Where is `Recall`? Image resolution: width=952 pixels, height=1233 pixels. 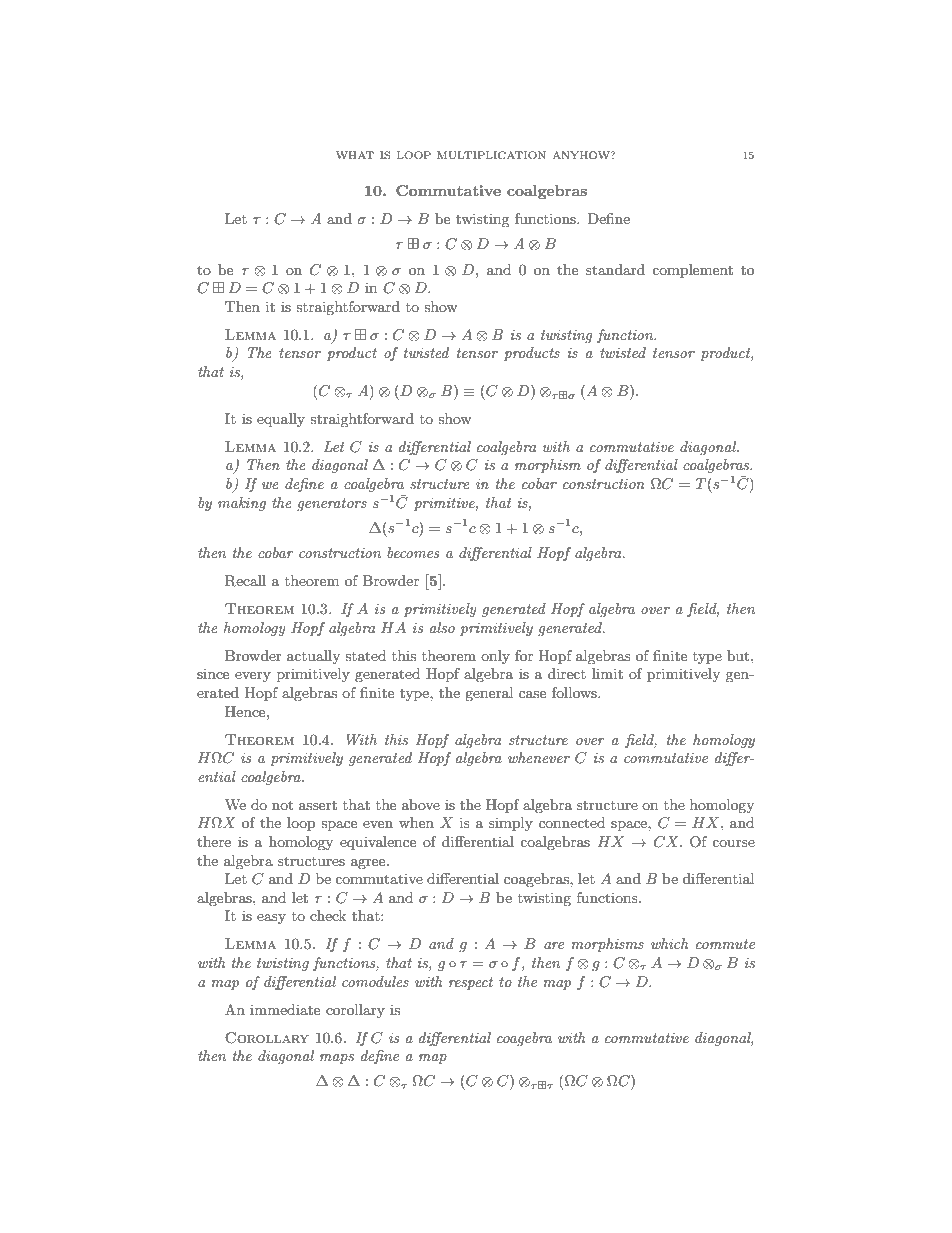
Recall is located at coordinates (245, 581).
